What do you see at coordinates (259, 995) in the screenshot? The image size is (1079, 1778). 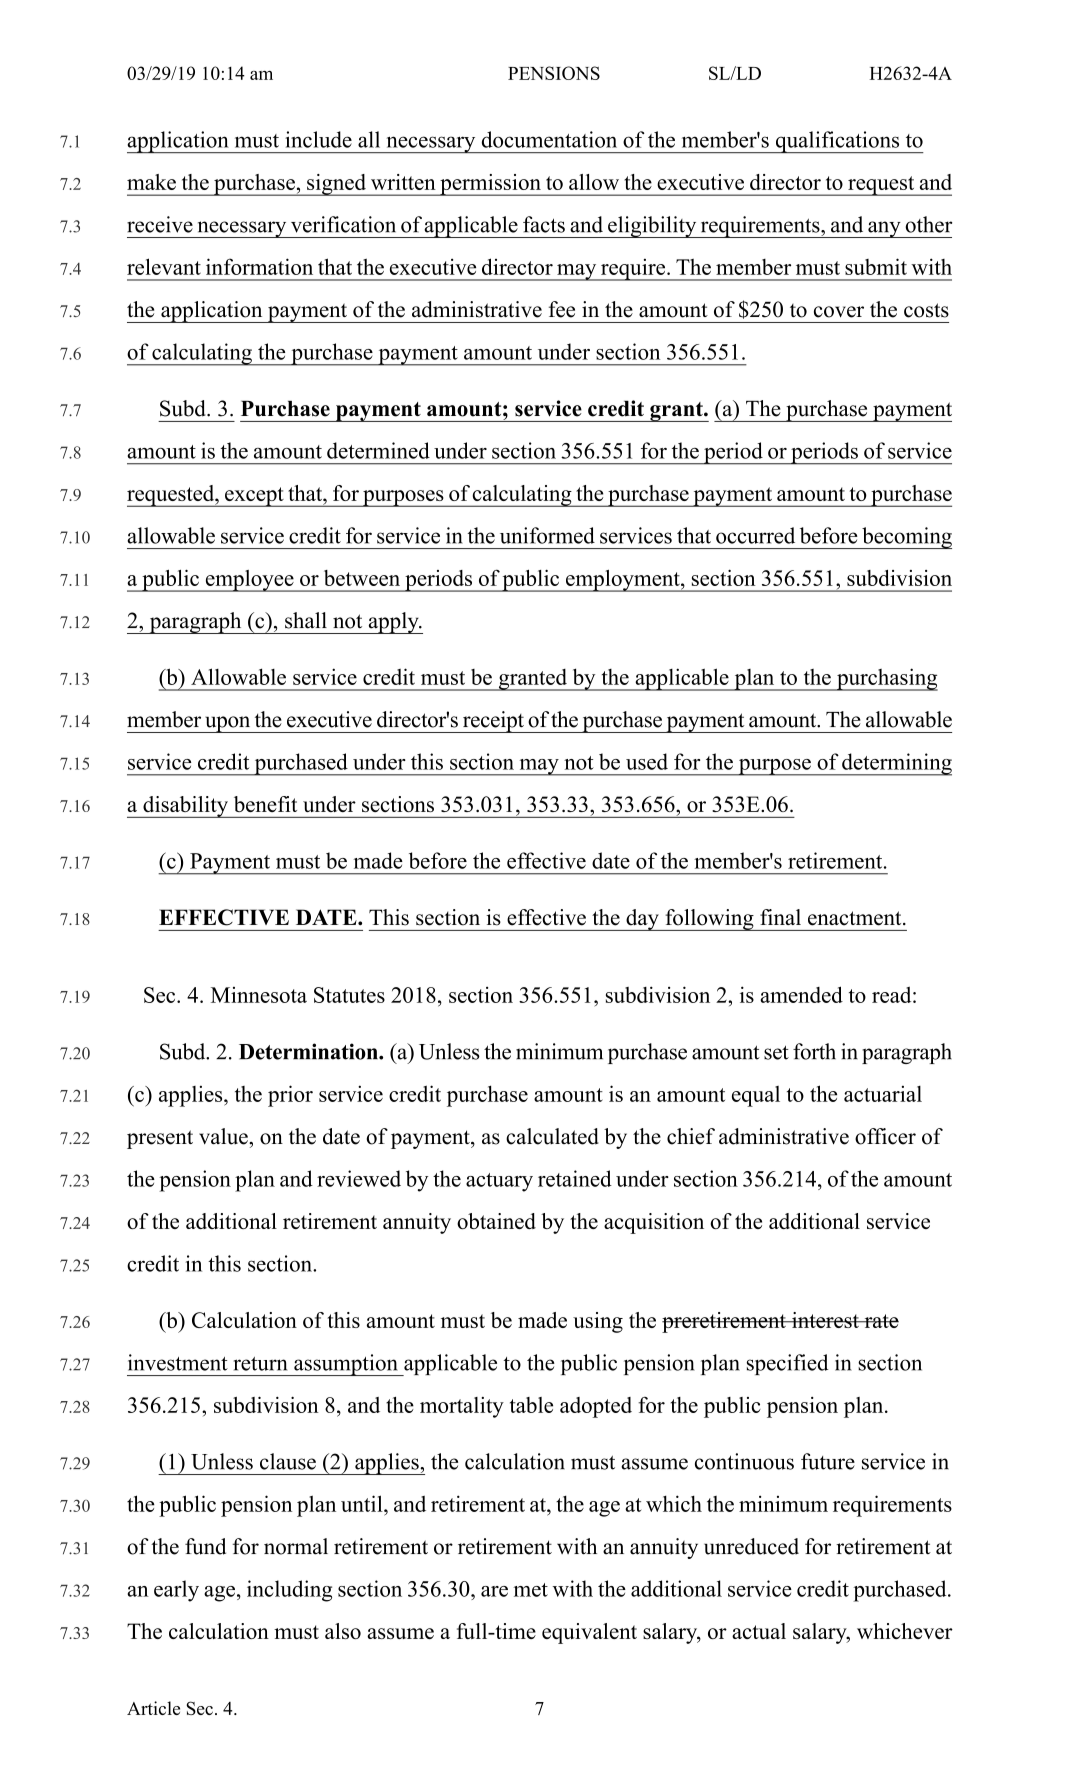 I see `Minnesota` at bounding box center [259, 995].
